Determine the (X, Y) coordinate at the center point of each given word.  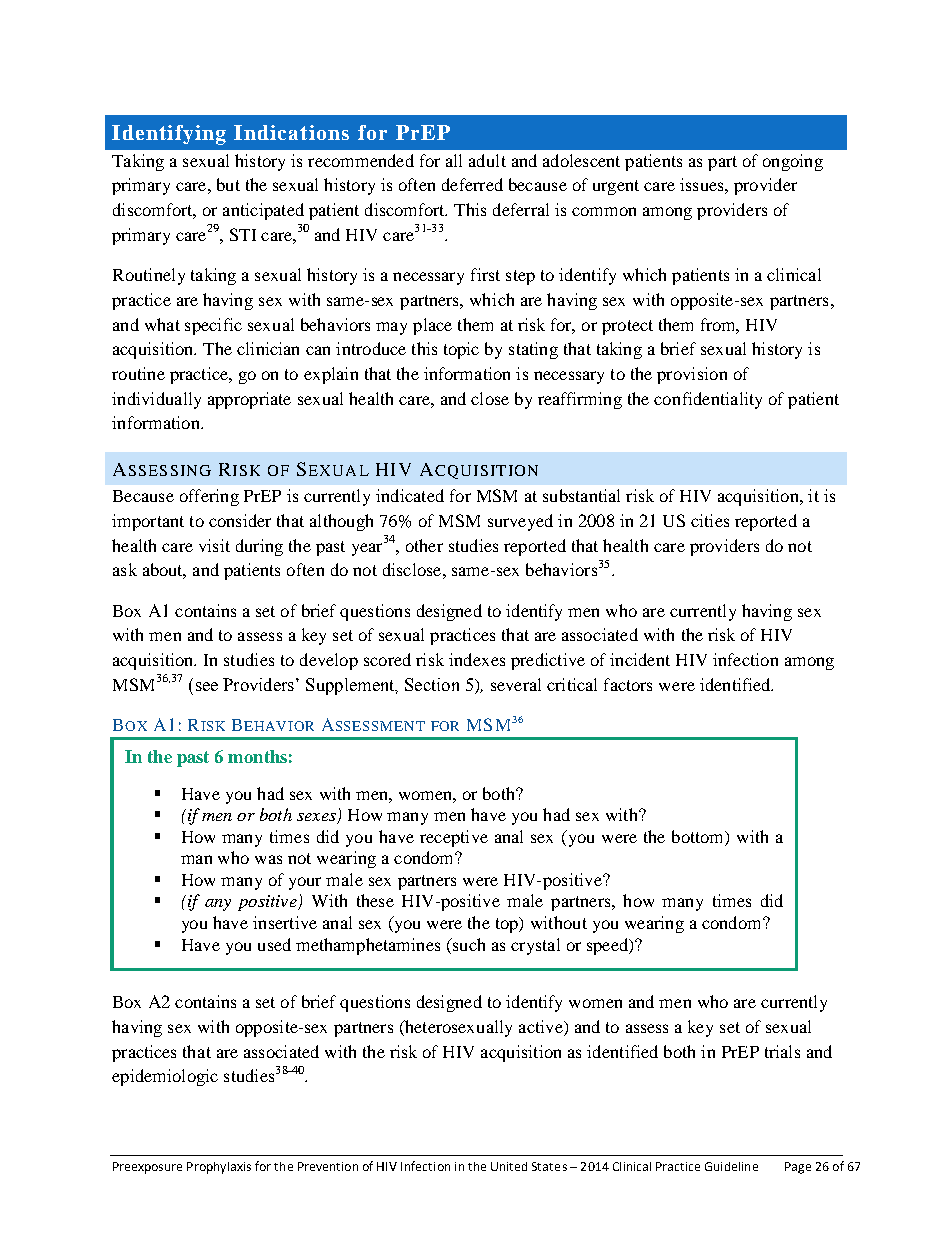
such (468, 944)
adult (487, 160)
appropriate (249, 400)
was (268, 859)
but (228, 184)
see (207, 686)
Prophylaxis (219, 1168)
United (509, 1166)
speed (609, 946)
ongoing (793, 162)
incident (640, 659)
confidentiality (708, 400)
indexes (477, 659)
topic (461, 350)
